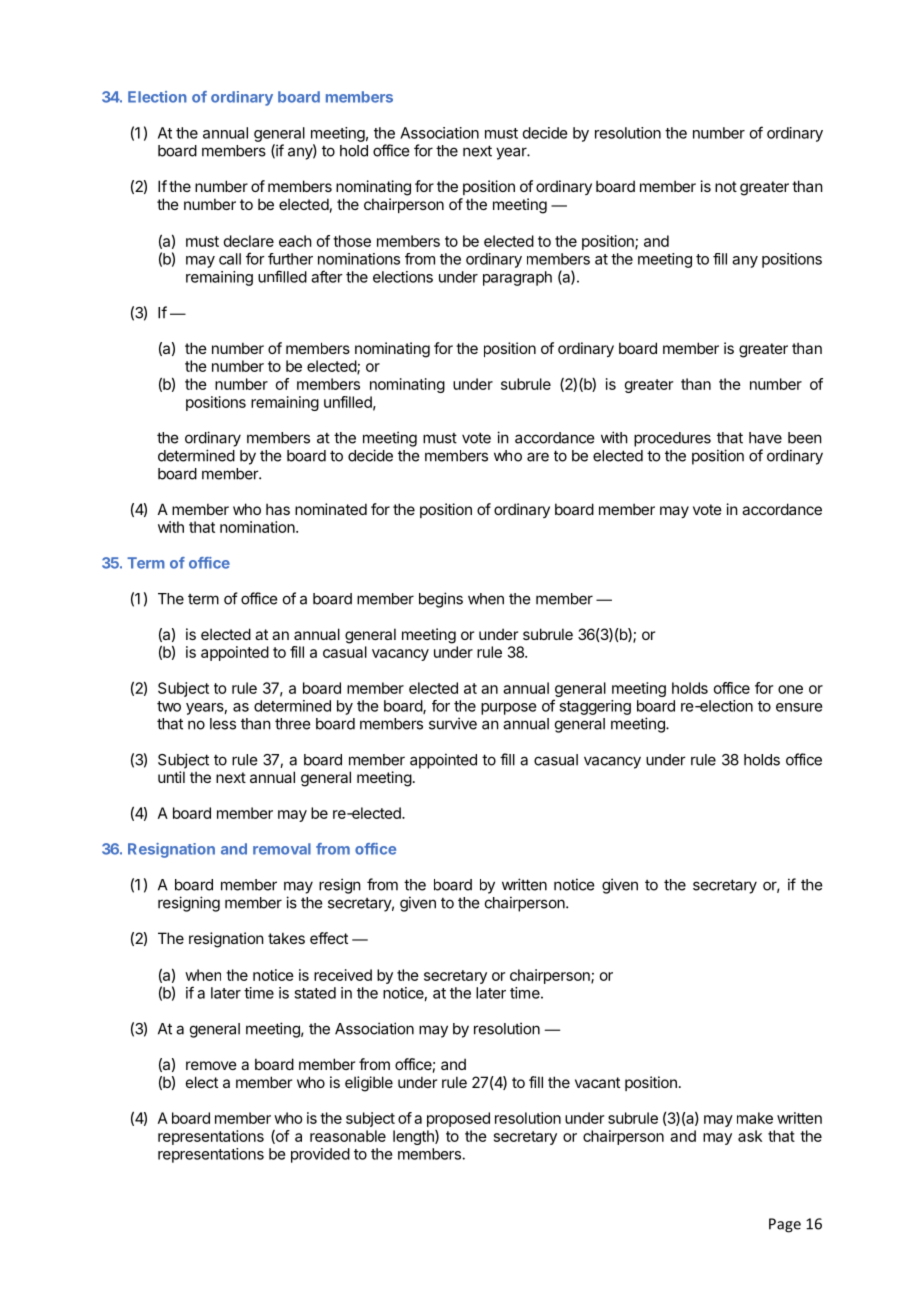 The image size is (924, 1309). Describe the element at coordinates (458, 1119) in the document. I see `proposed` at that location.
